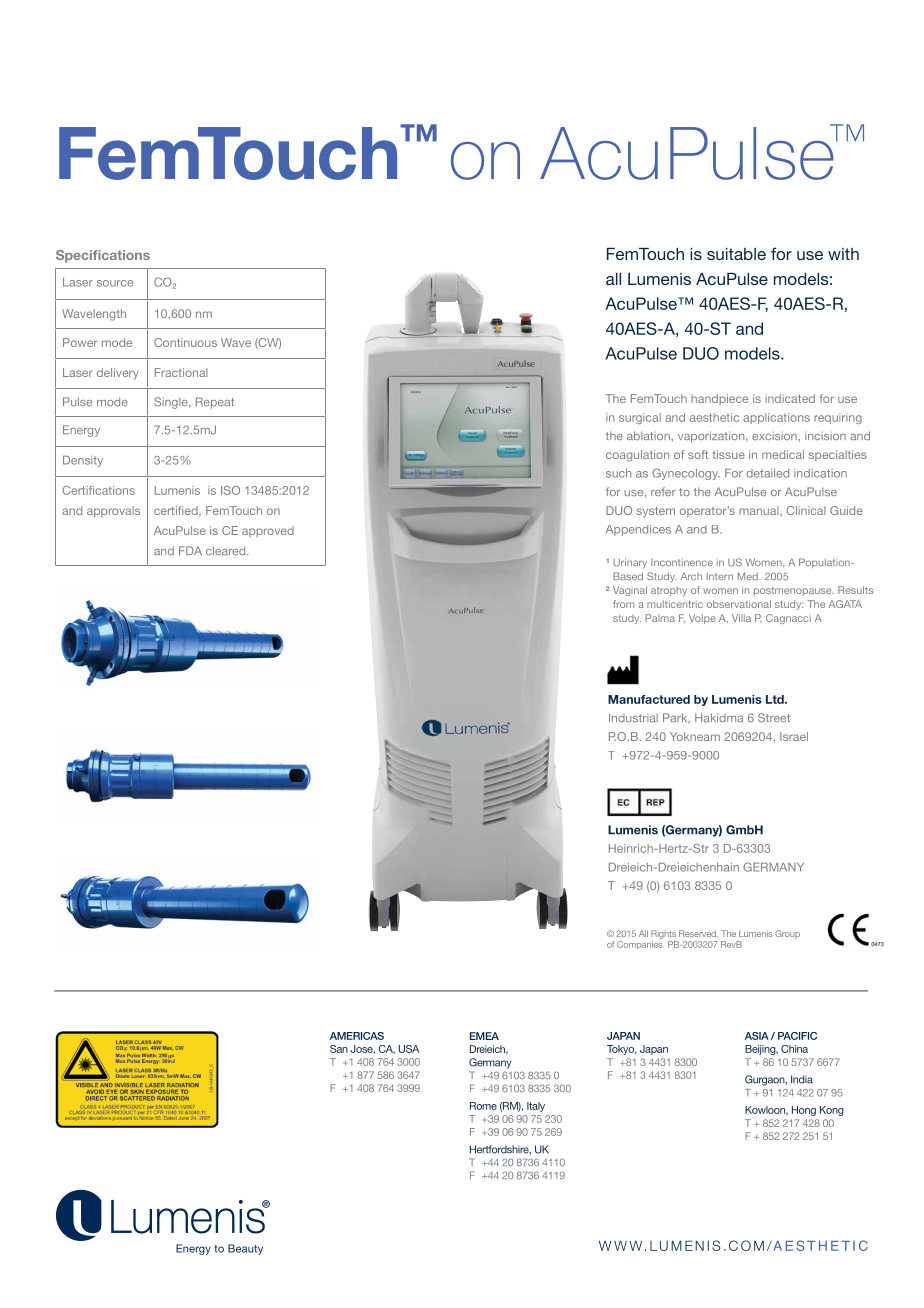  Describe the element at coordinates (339, 1049) in the document. I see `San` at that location.
